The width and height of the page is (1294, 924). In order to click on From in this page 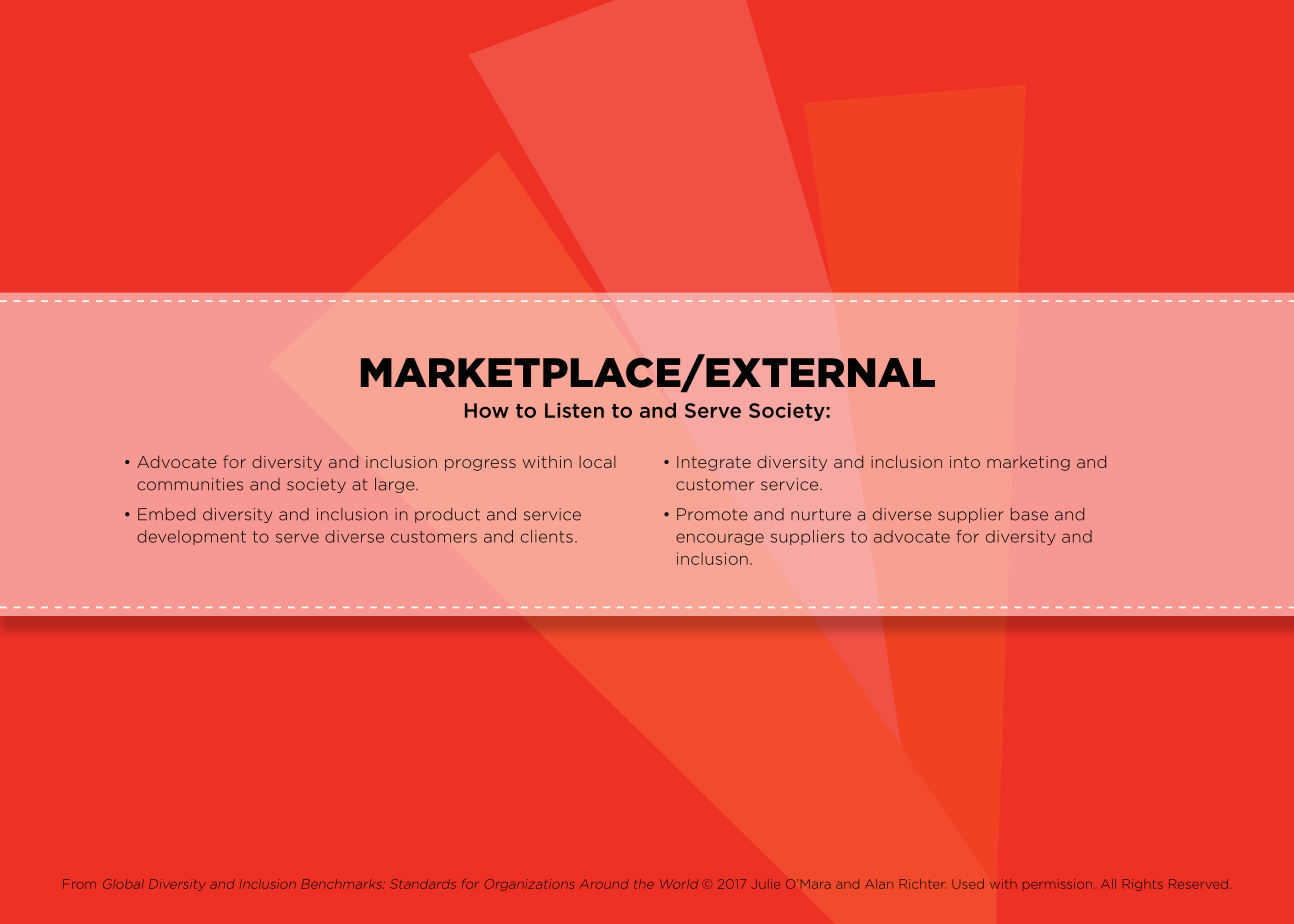, I will do `click(79, 884)`.
